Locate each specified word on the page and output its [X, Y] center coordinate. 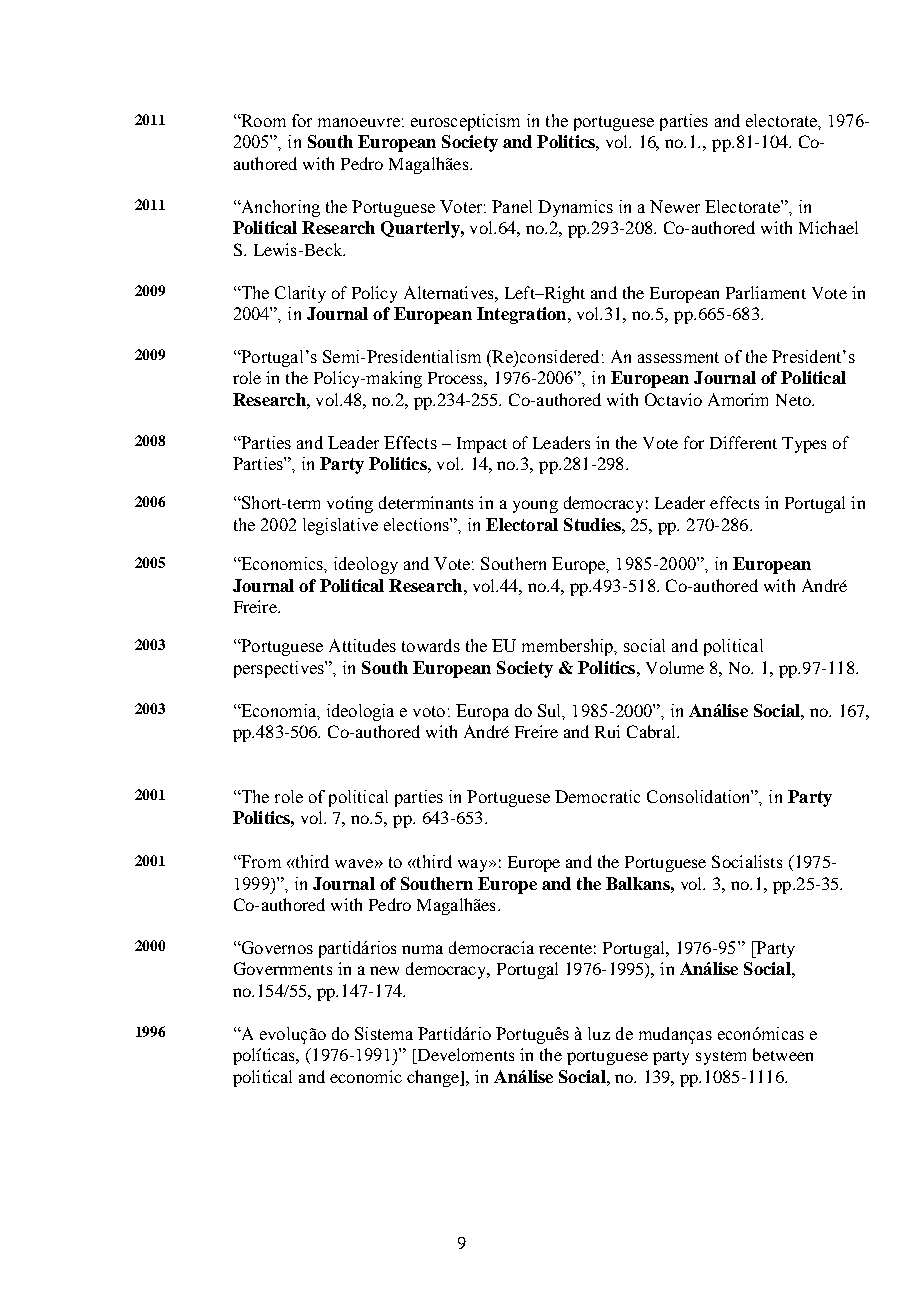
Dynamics [575, 208]
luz [599, 1033]
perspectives [280, 669]
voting [350, 504]
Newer [675, 206]
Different [743, 442]
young [535, 506]
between [783, 1054]
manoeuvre [359, 122]
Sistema [384, 1033]
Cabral [652, 731]
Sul [551, 711]
